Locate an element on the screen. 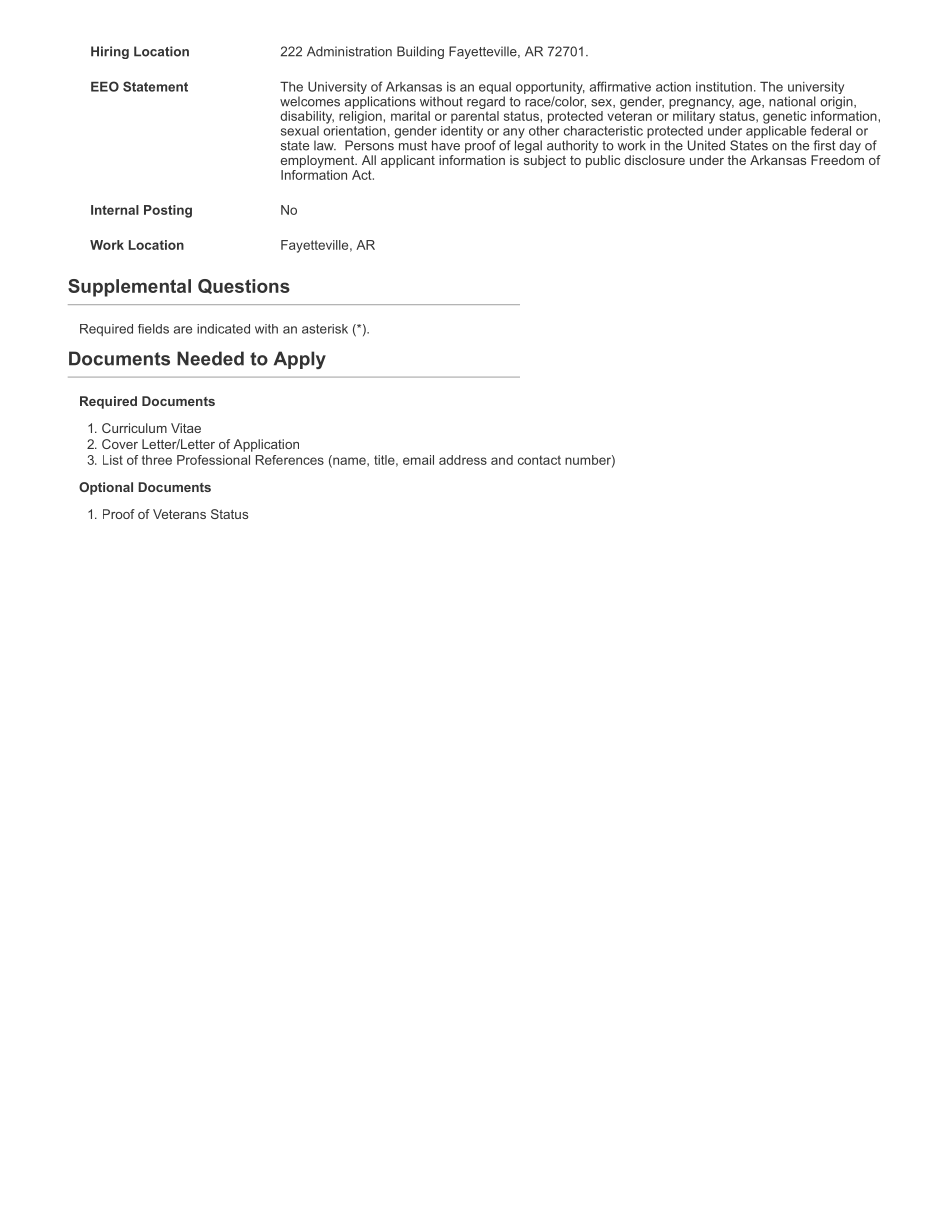 This screenshot has width=952, height=1232. subject is located at coordinates (545, 161).
